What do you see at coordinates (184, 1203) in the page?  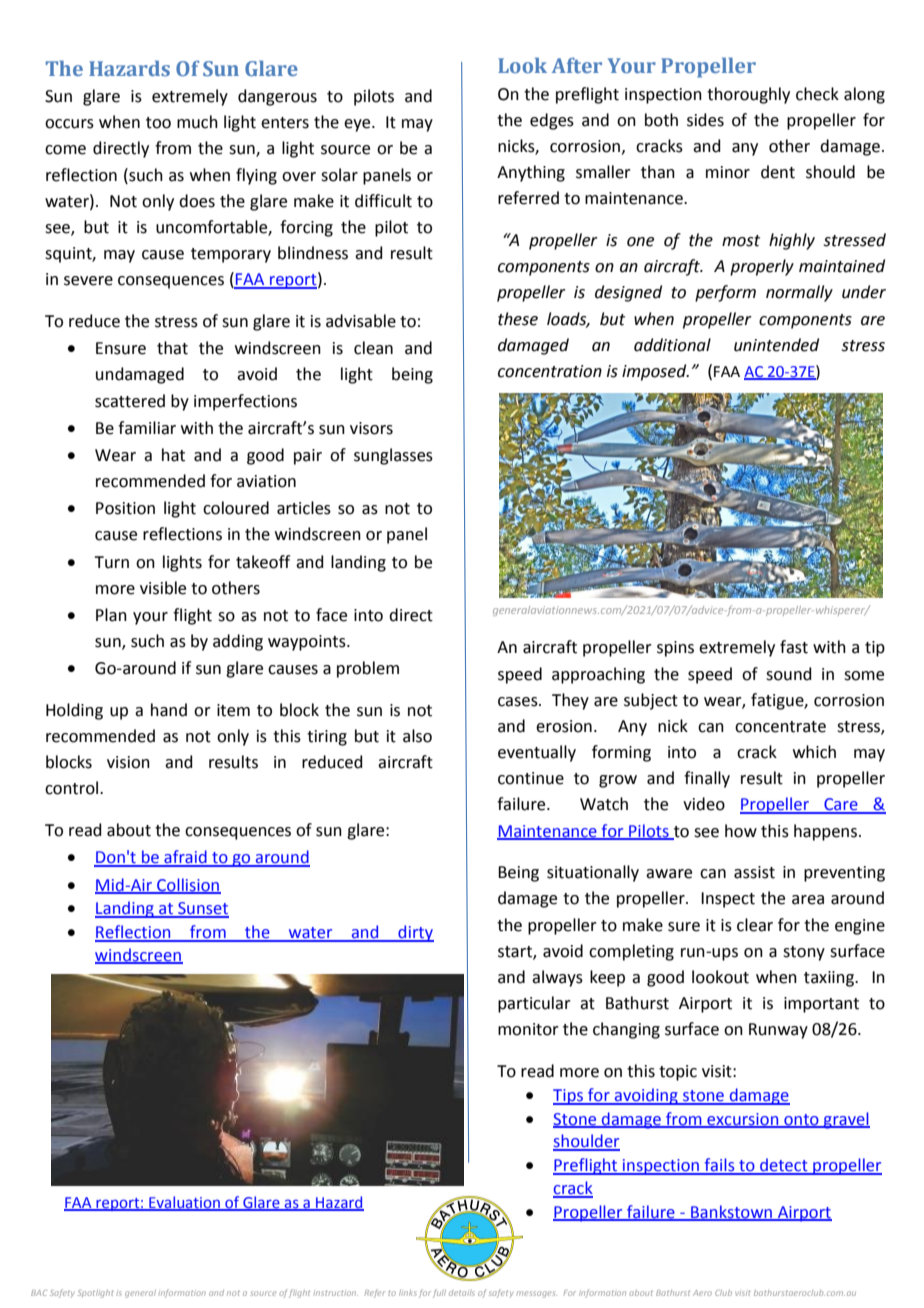 I see `Evaluation` at bounding box center [184, 1203].
